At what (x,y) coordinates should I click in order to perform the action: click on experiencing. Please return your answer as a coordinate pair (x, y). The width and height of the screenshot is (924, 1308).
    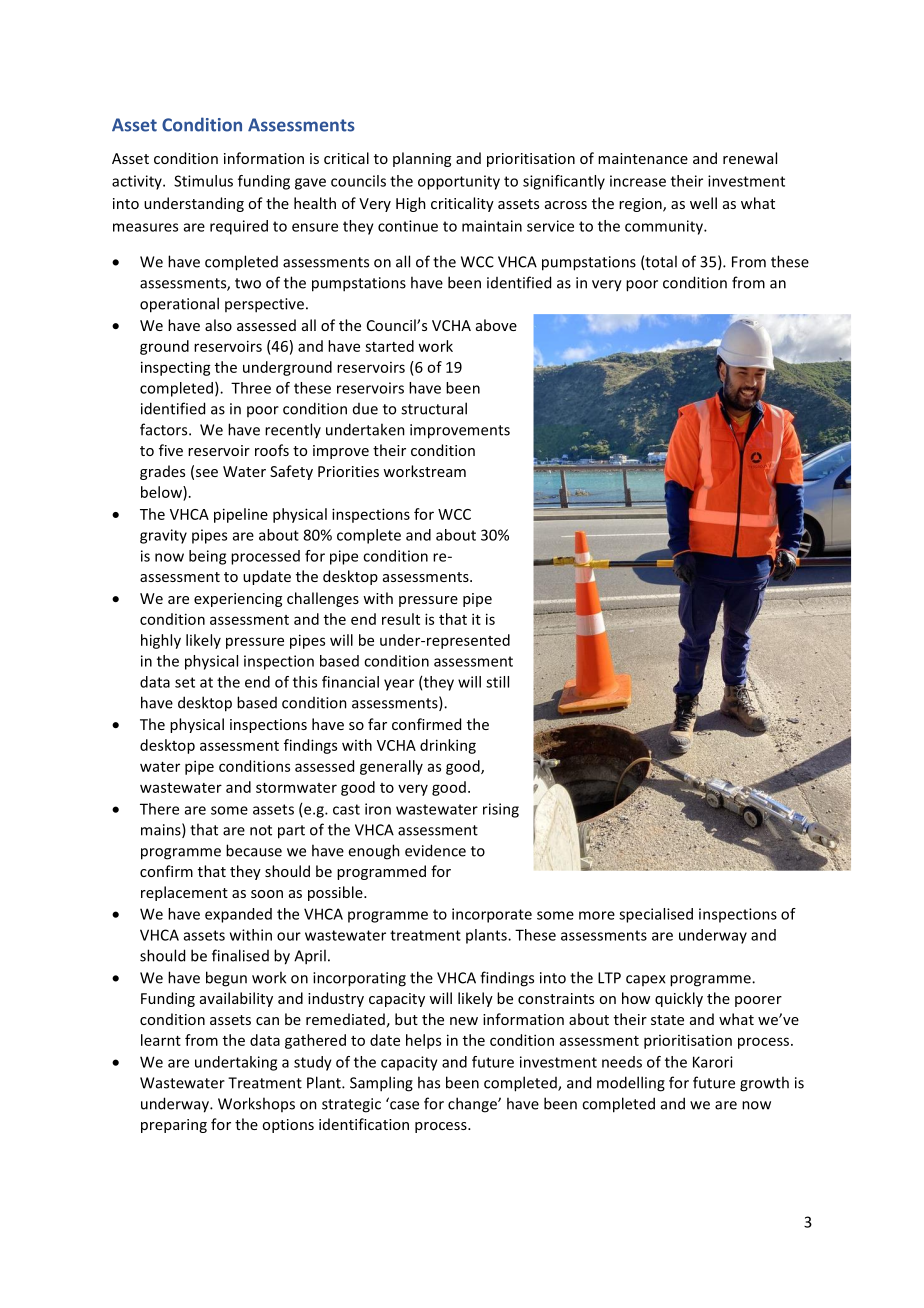
    Looking at the image, I should click on (238, 600).
